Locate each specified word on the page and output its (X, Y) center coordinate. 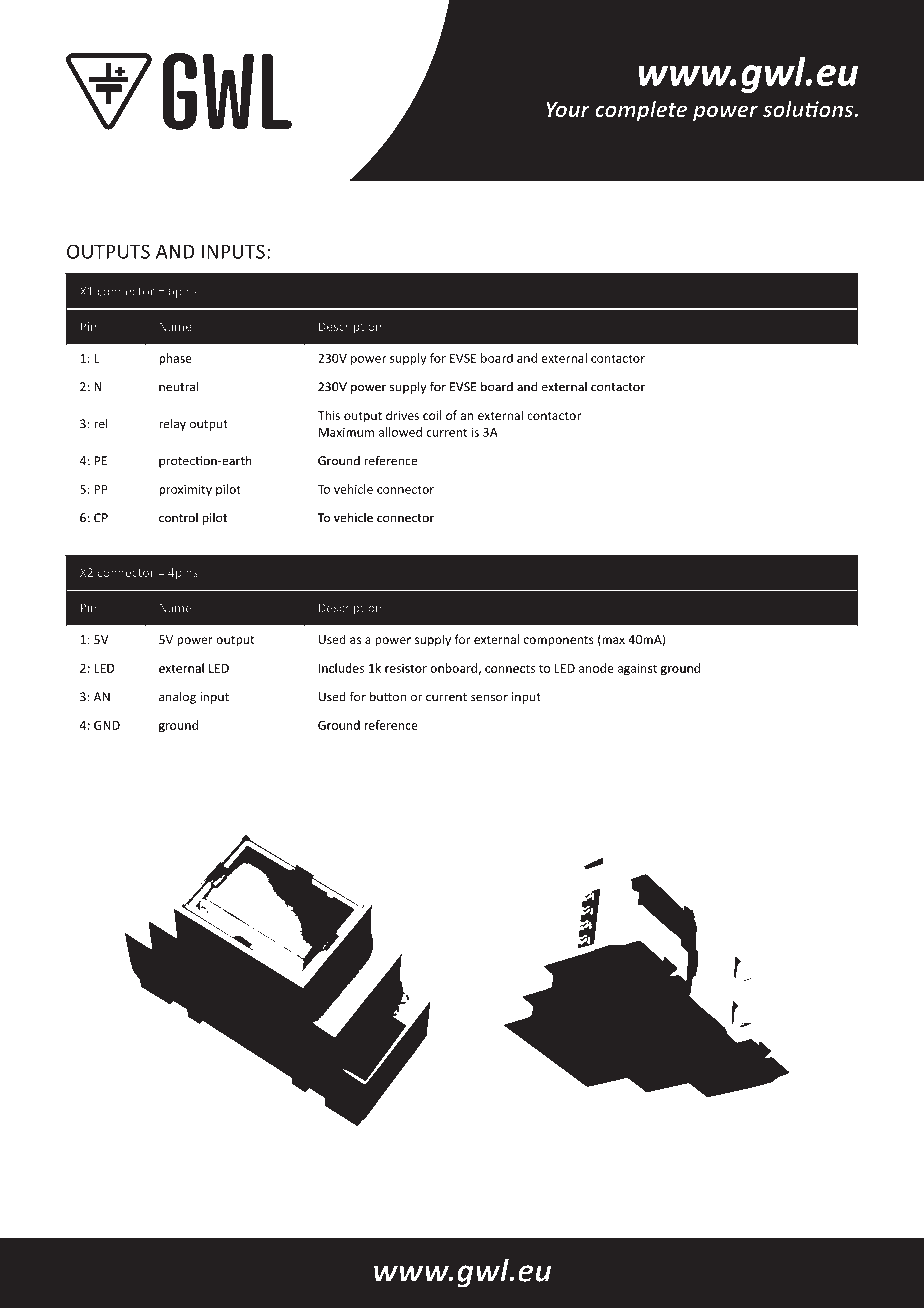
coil (432, 415)
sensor (489, 698)
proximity (185, 490)
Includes (341, 668)
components (559, 641)
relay (172, 425)
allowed (400, 432)
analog (177, 698)
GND (107, 725)
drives (402, 415)
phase (175, 359)
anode (596, 668)
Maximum (346, 432)
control (178, 518)
